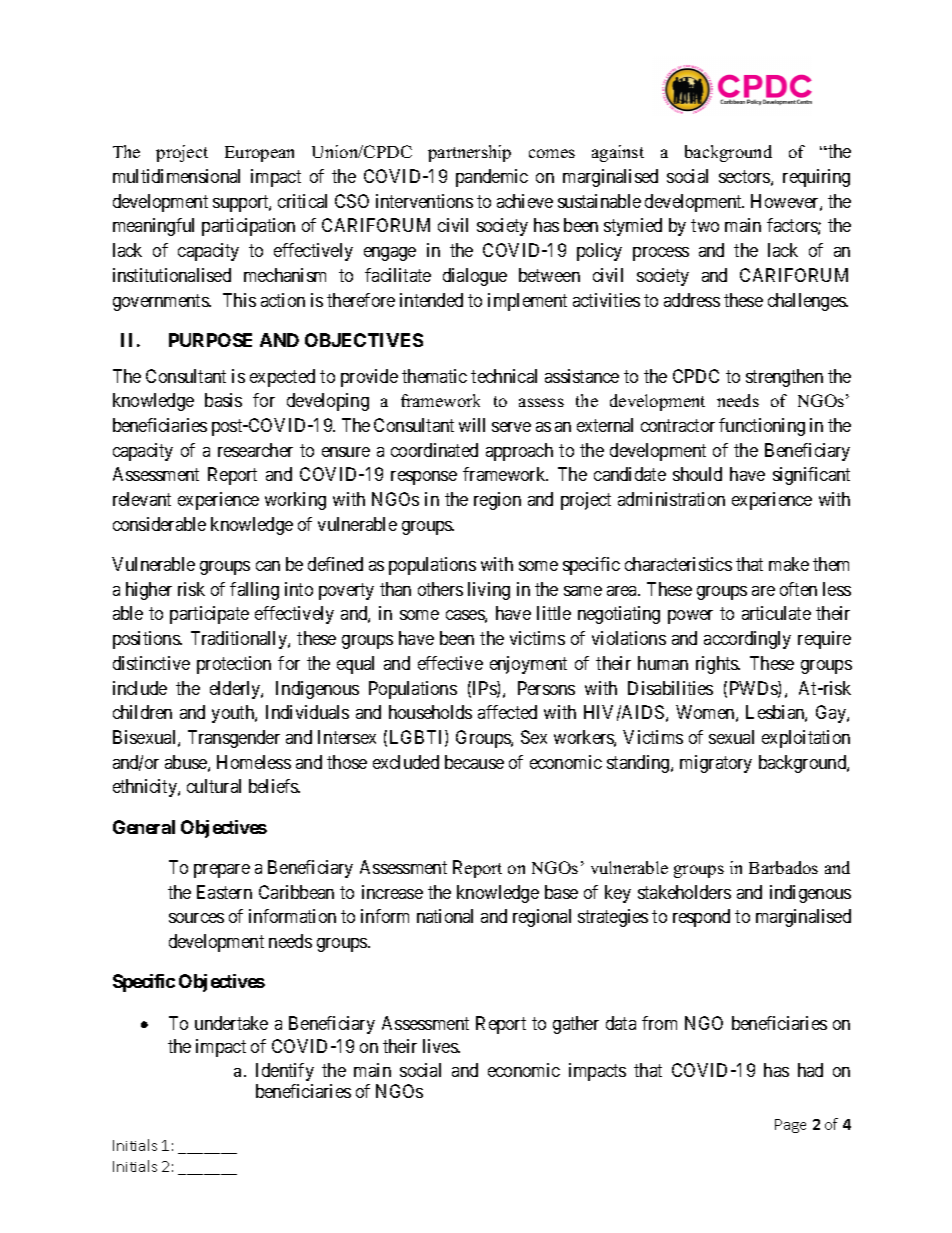 This screenshot has height=1233, width=952. I want to click on migratory, so click(716, 764).
